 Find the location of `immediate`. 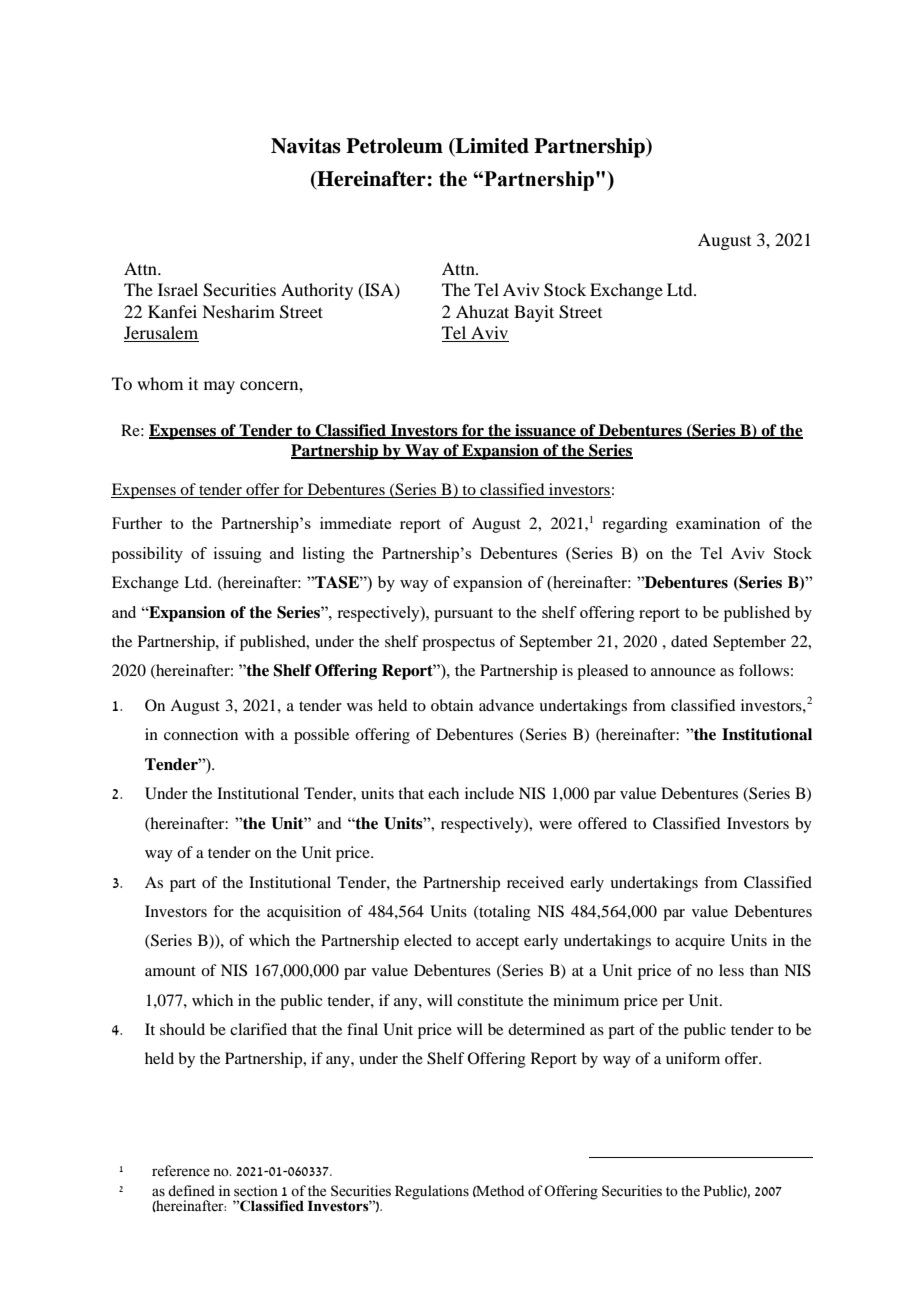

immediate is located at coordinates (355, 523).
